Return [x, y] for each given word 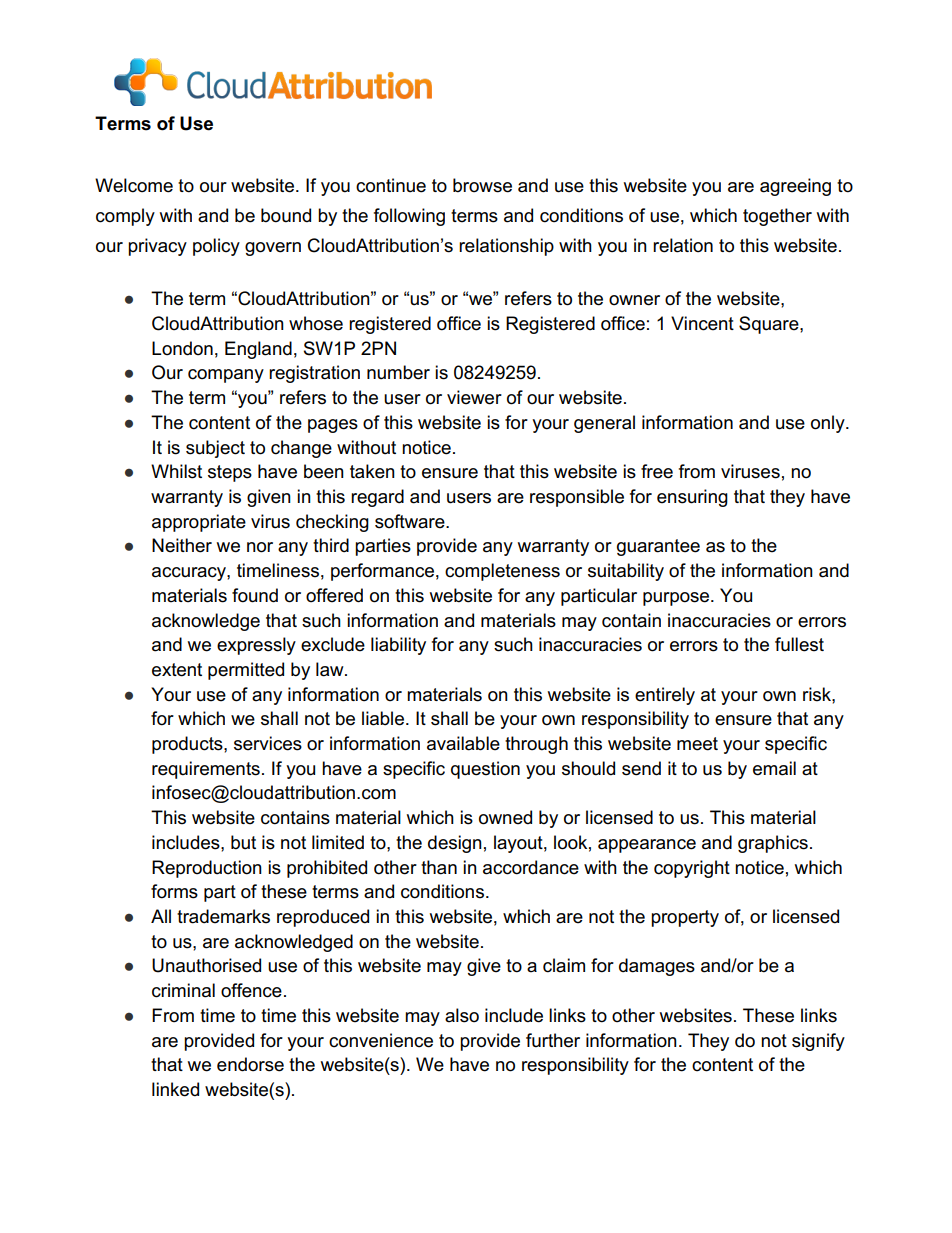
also [462, 1015]
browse [482, 185]
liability [398, 646]
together [777, 217]
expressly [256, 646]
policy [216, 247]
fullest [799, 644]
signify [818, 1042]
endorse [250, 1064]
